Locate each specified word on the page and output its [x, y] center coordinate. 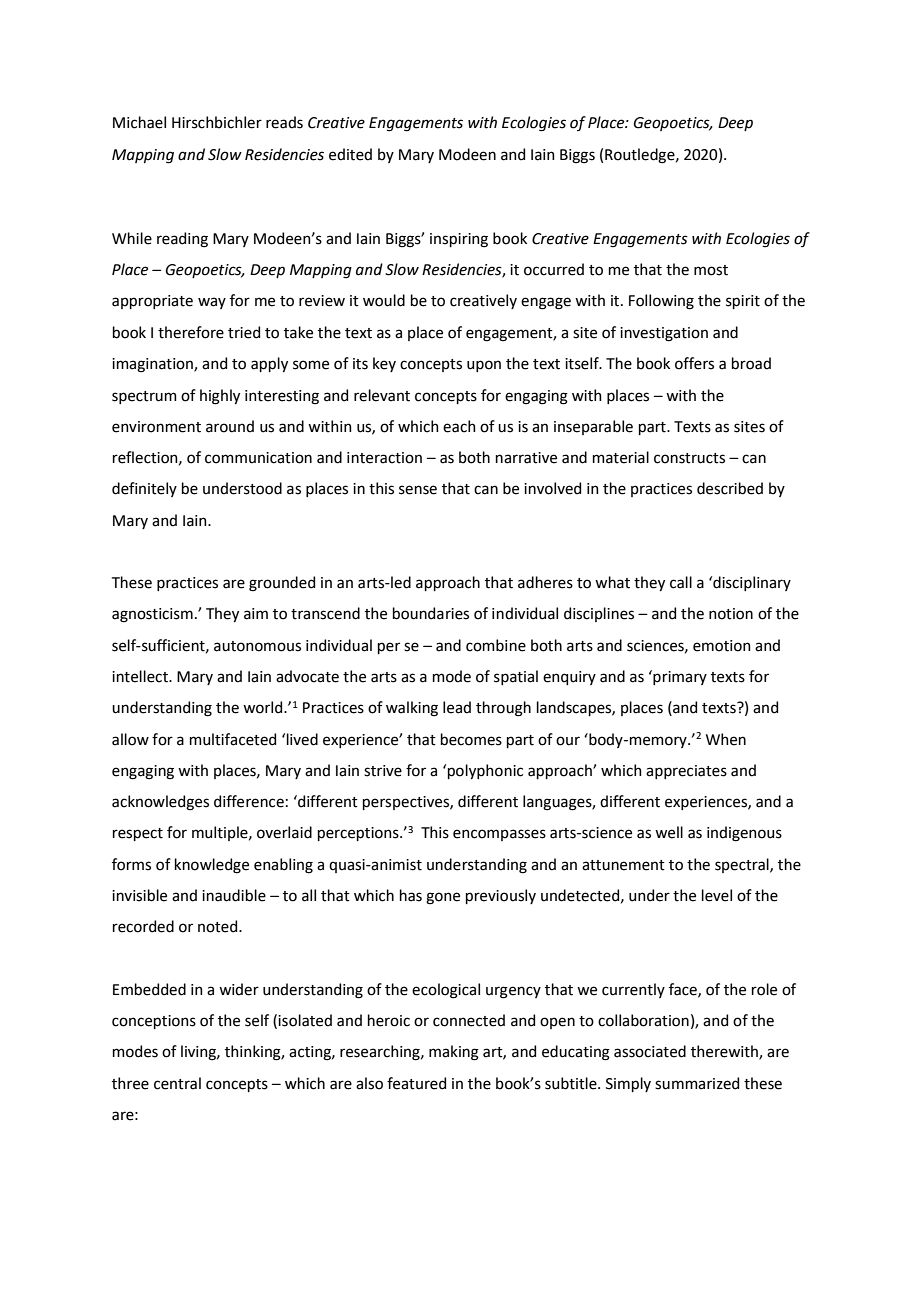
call [681, 582]
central [177, 1083]
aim [256, 614]
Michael [139, 122]
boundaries [431, 613]
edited [350, 154]
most [711, 270]
